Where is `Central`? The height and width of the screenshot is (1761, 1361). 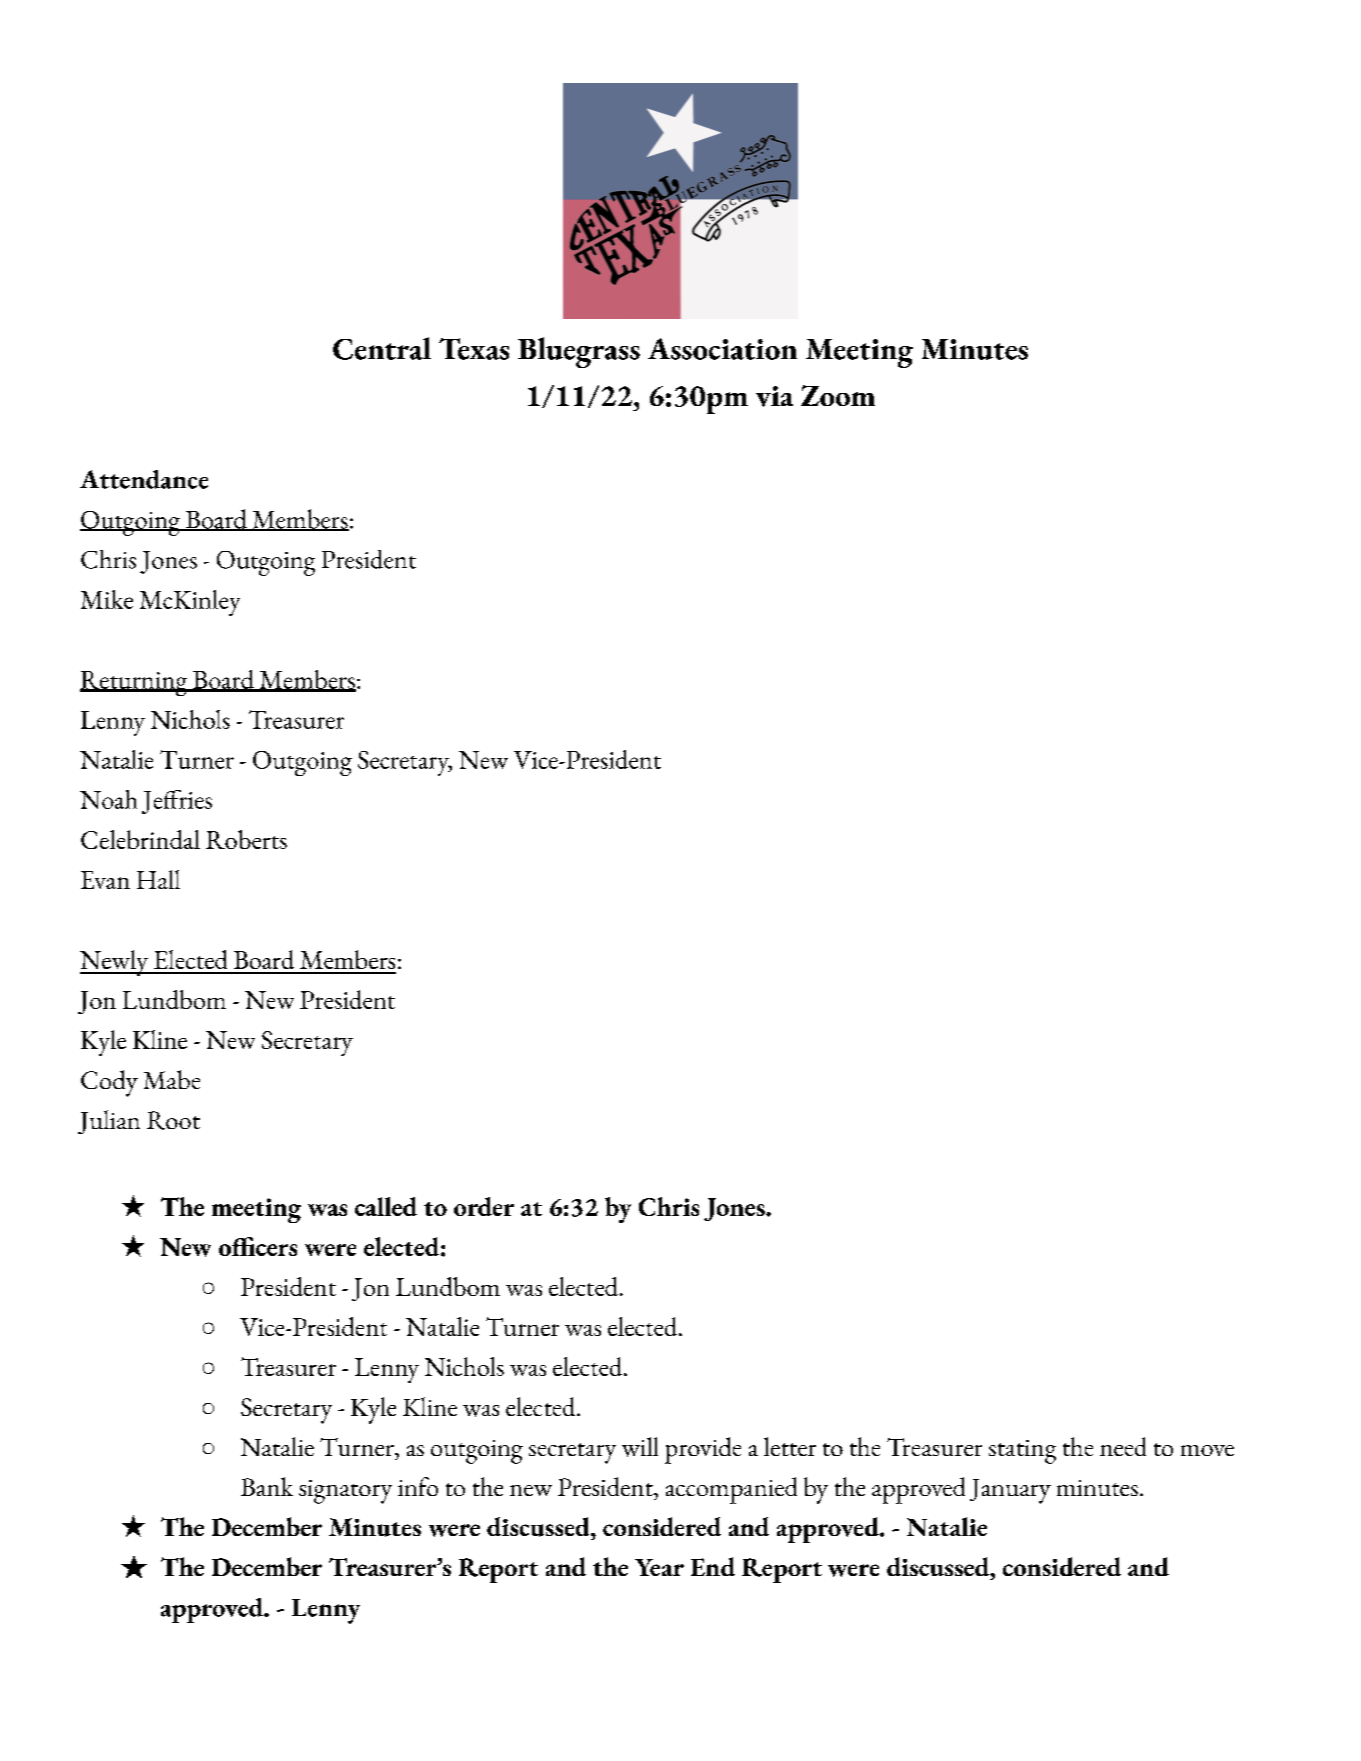 Central is located at coordinates (382, 348).
